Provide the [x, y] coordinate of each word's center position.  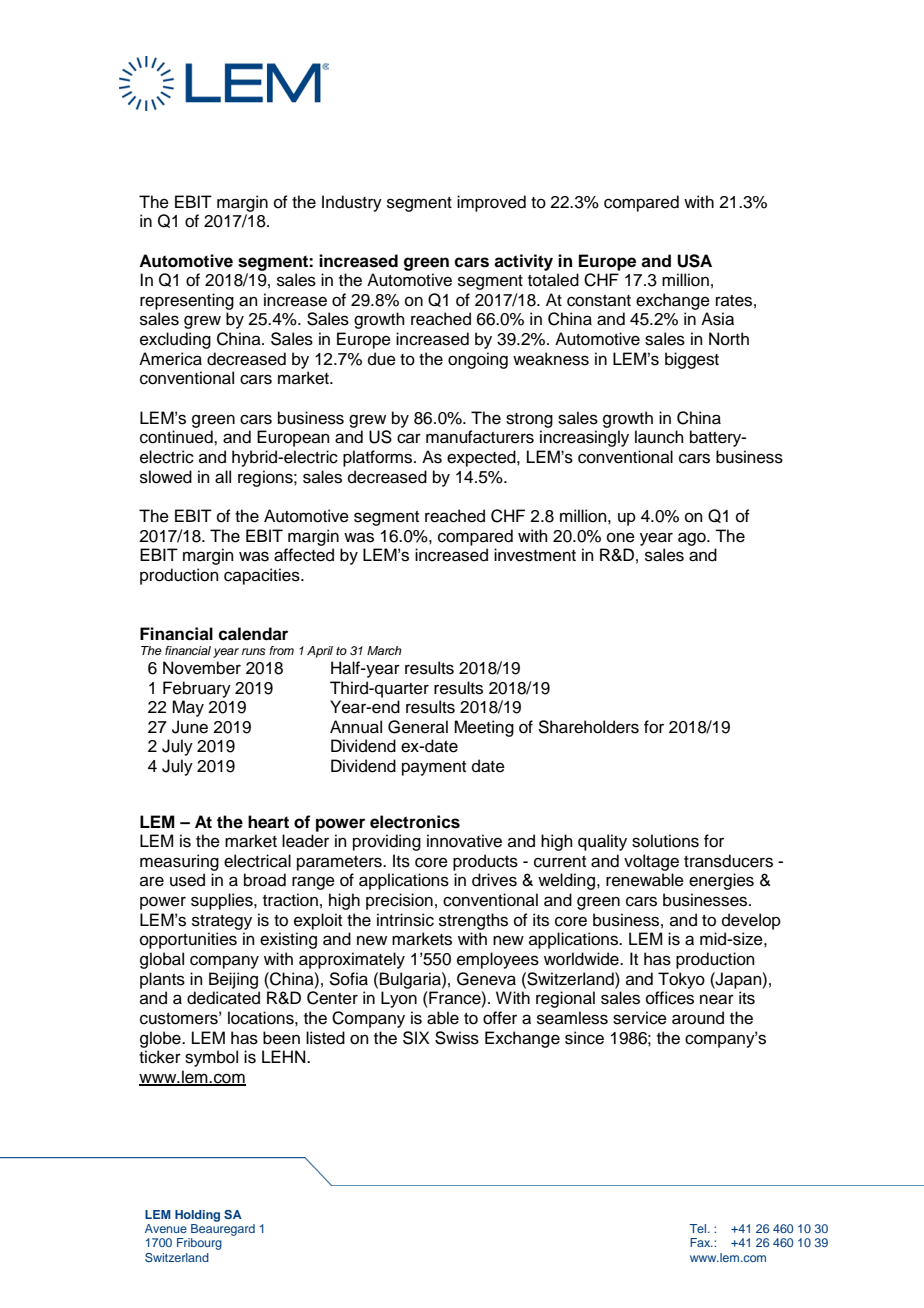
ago [693, 539]
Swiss [457, 1038]
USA [694, 261]
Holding [197, 1216]
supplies [223, 901]
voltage [651, 862]
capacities [263, 576]
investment [535, 555]
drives [494, 880]
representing [187, 301]
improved [491, 203]
